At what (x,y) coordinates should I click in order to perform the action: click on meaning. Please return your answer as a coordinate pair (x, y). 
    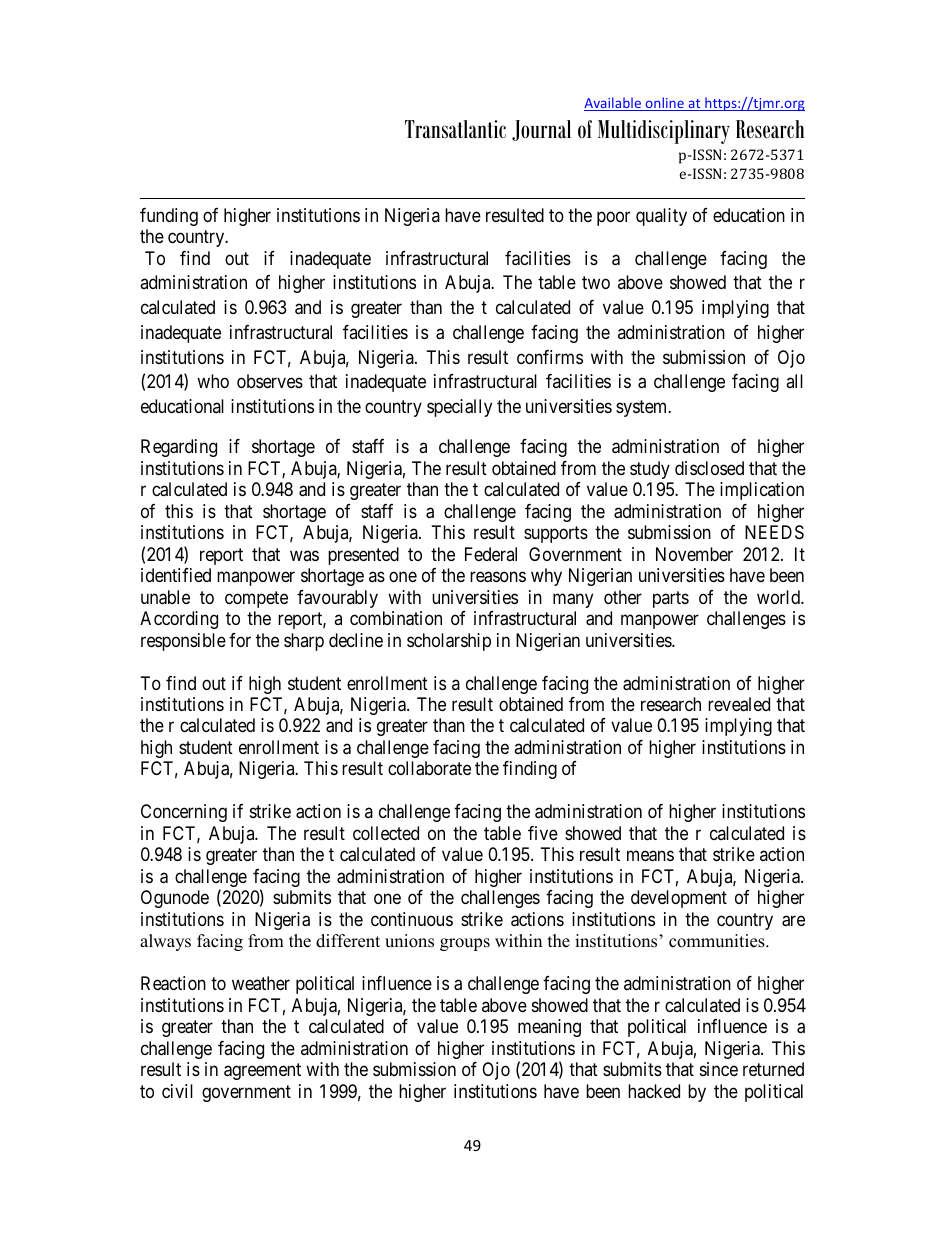
    Looking at the image, I should click on (549, 1028).
